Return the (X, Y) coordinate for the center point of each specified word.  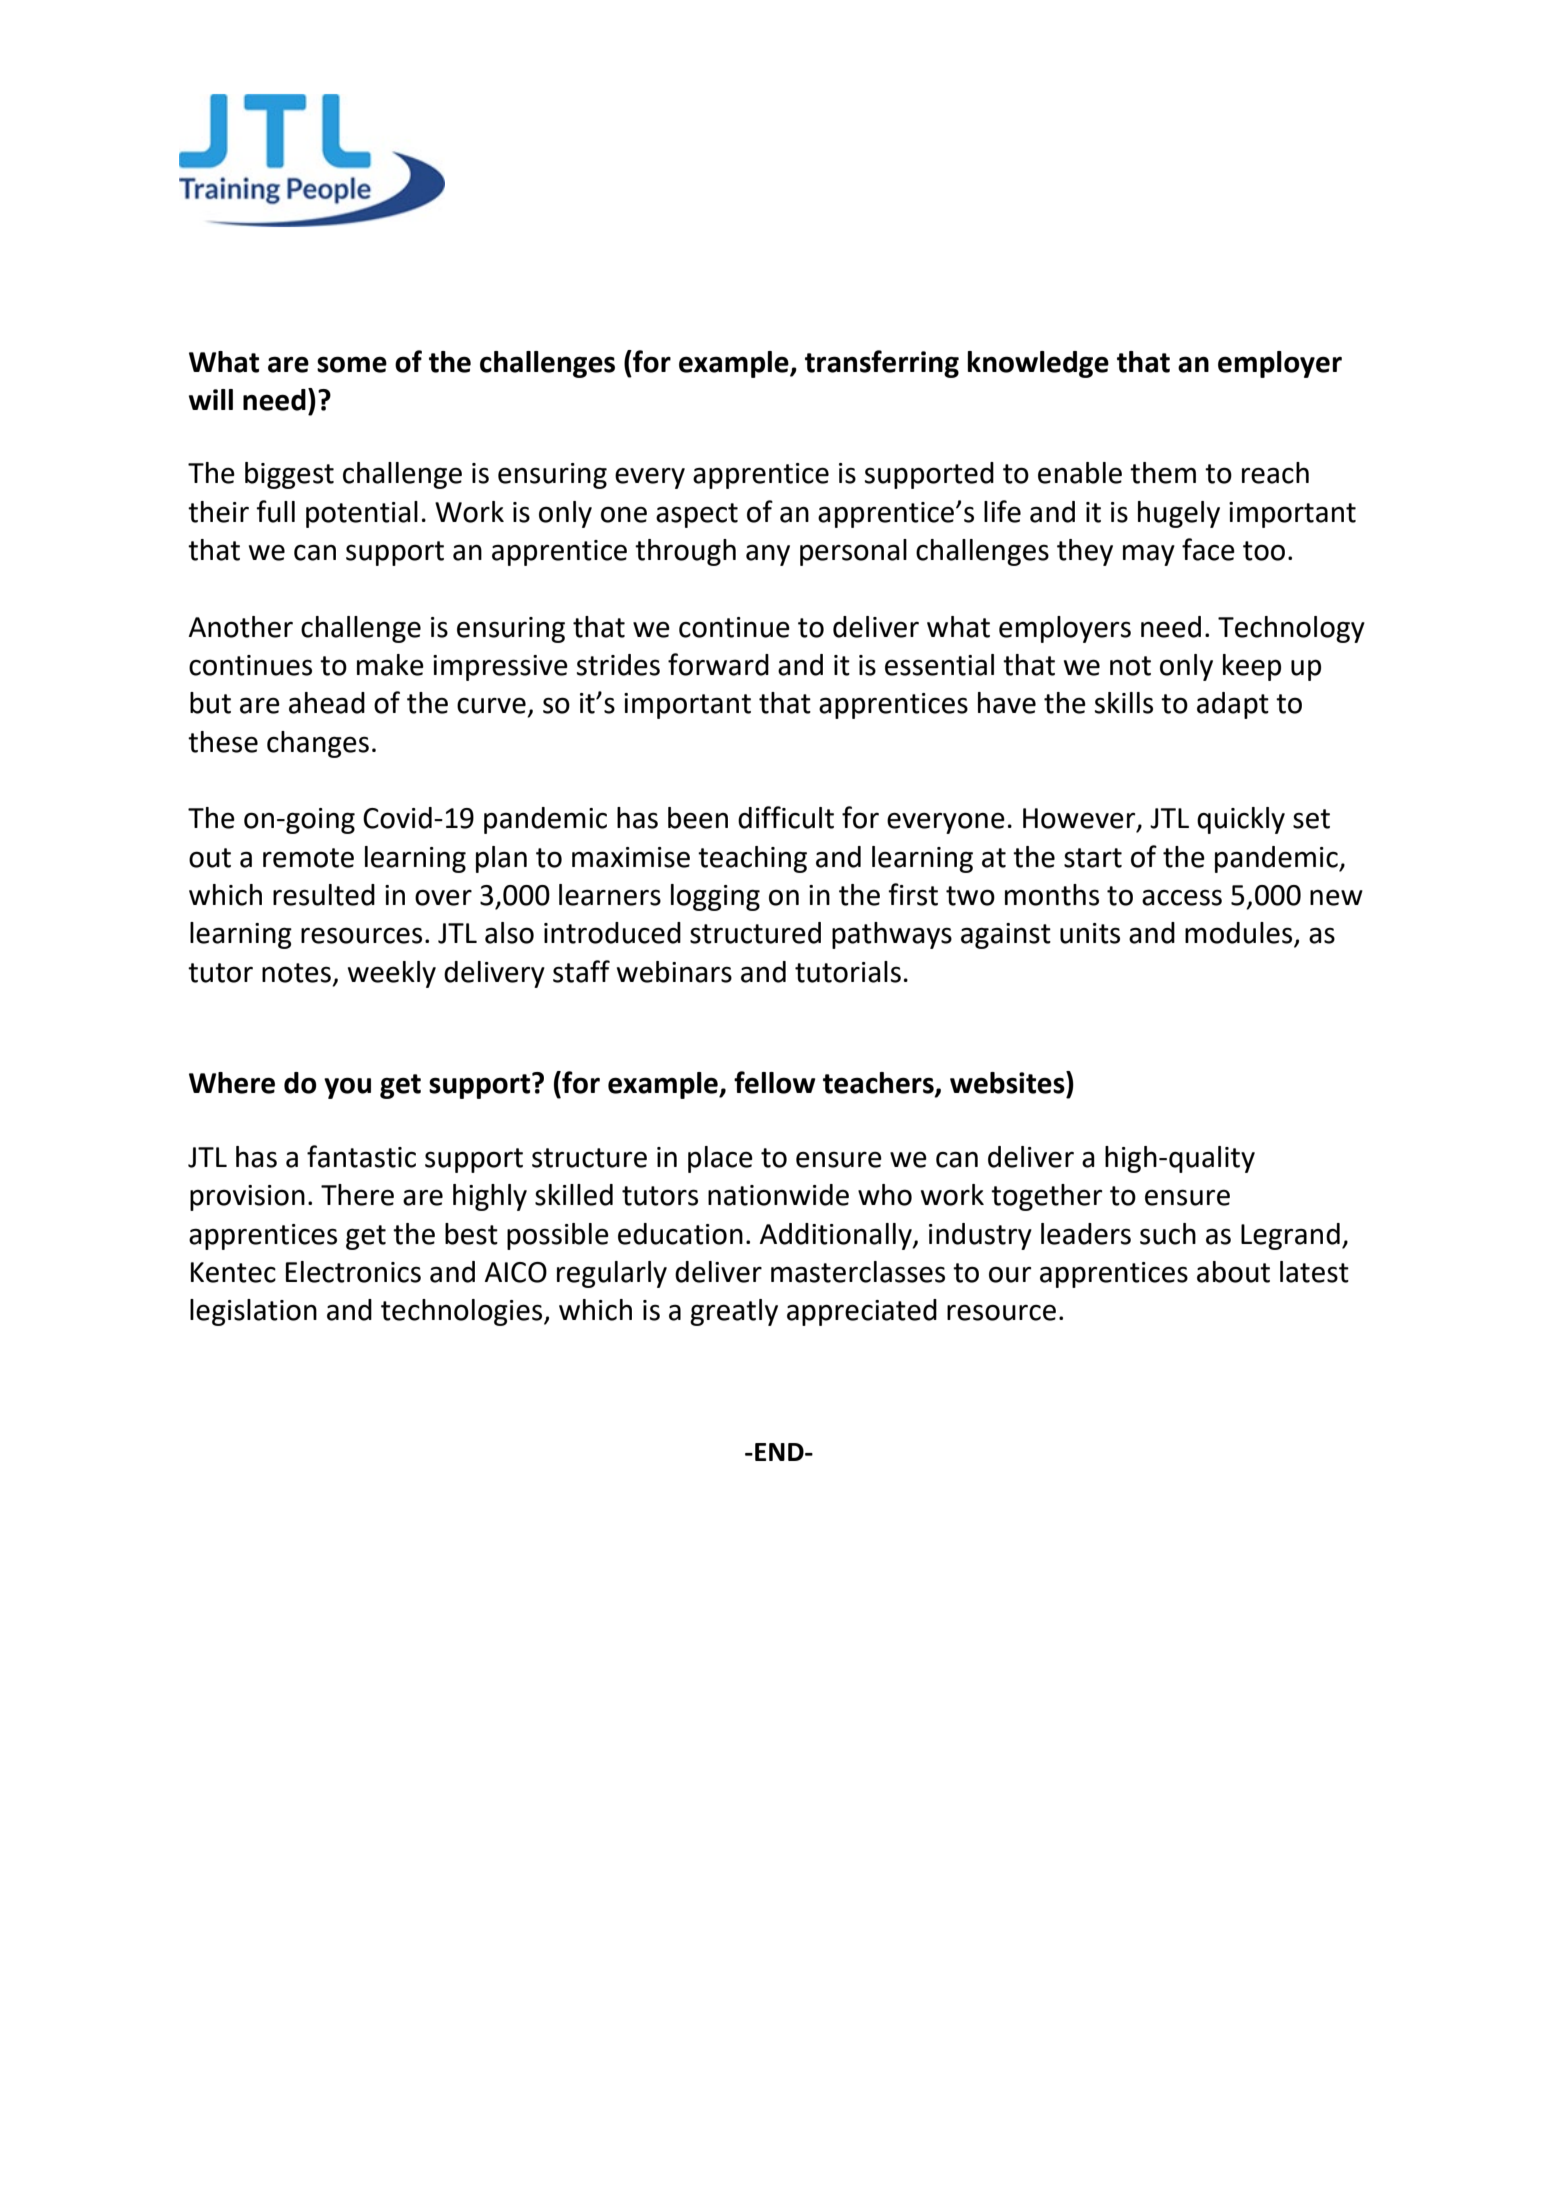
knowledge (1038, 364)
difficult (786, 817)
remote (308, 858)
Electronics (353, 1272)
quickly (1241, 820)
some (352, 364)
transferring (882, 364)
